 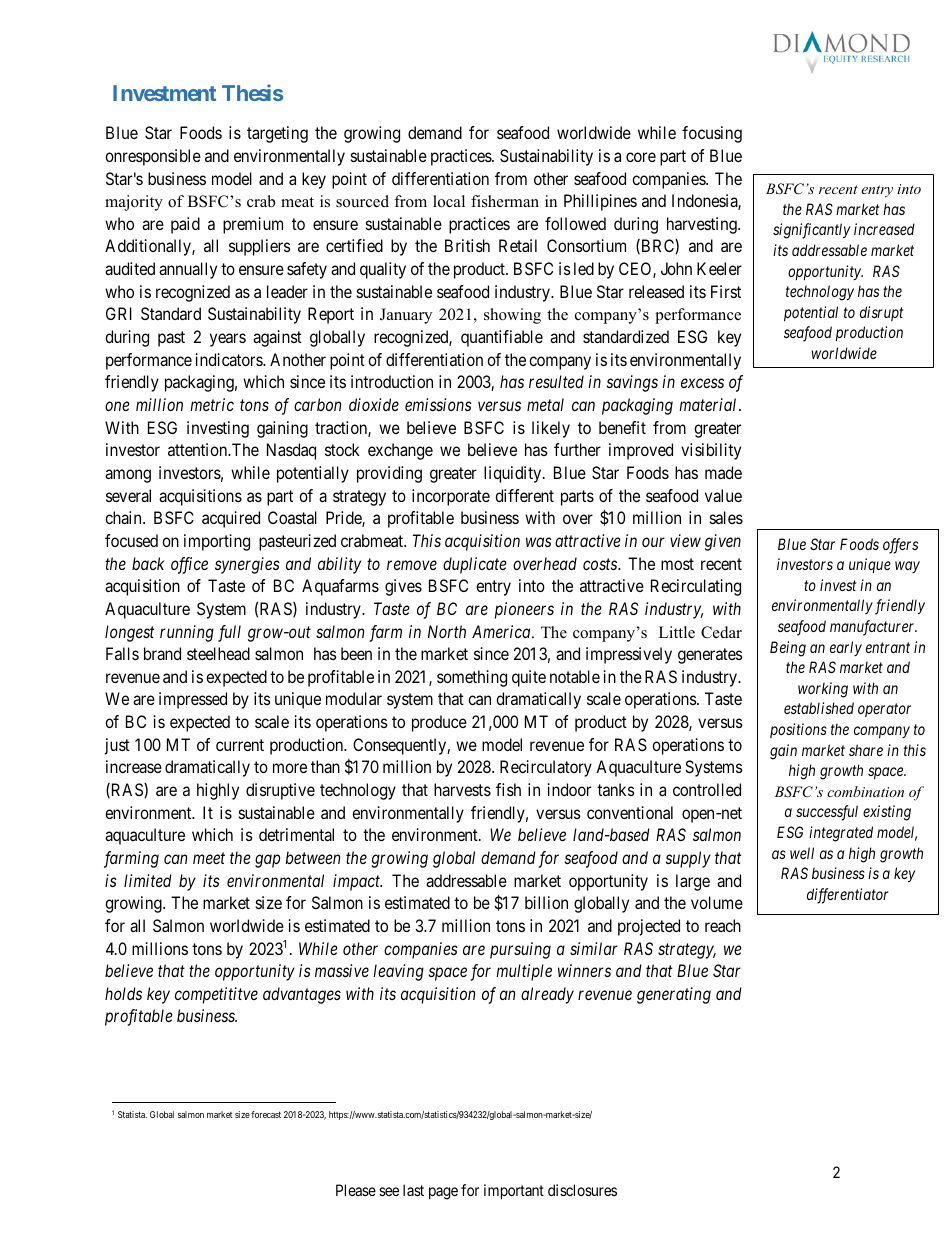 I want to click on quite, so click(x=529, y=678).
